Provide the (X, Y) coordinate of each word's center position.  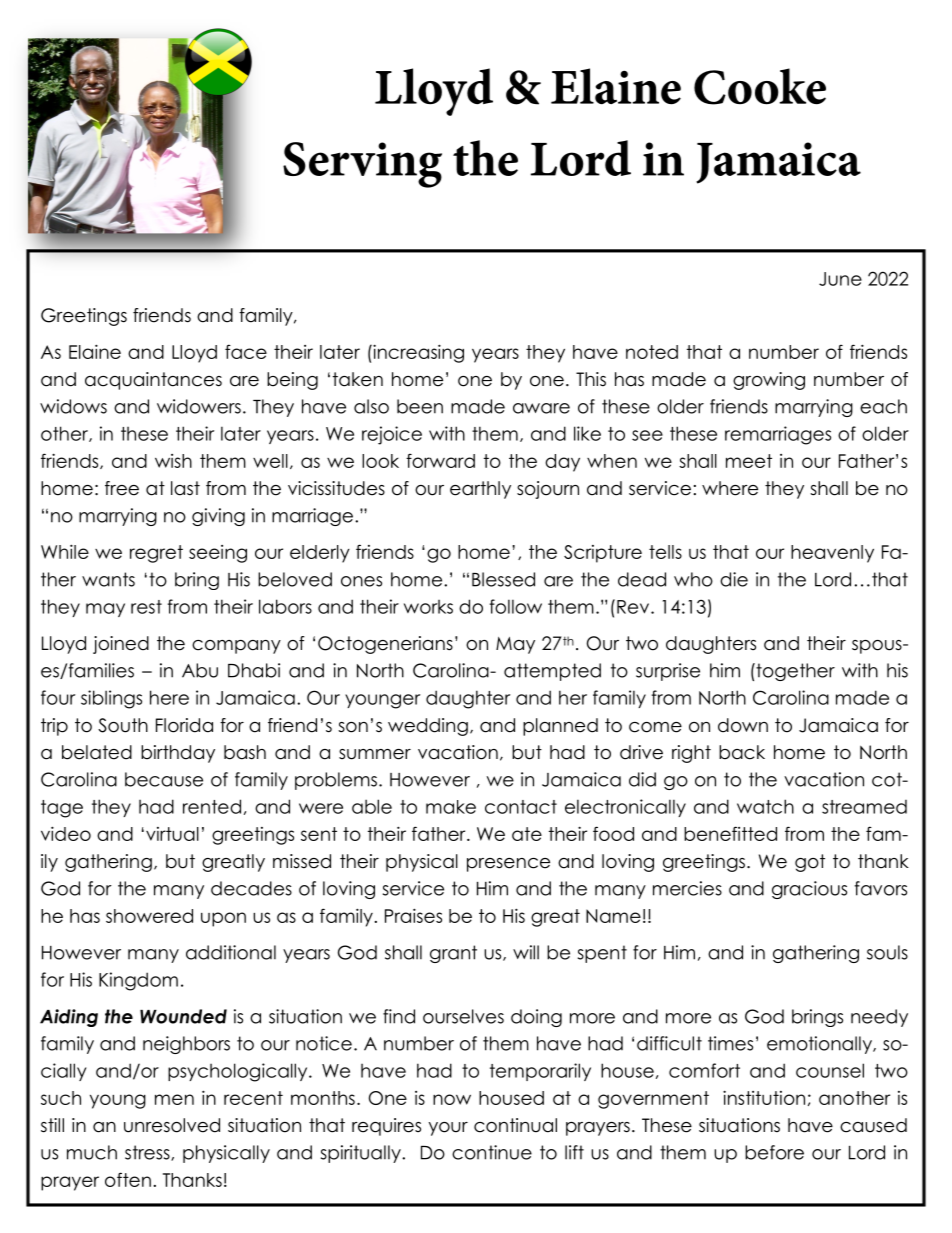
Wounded (183, 1016)
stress (148, 1153)
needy (879, 1018)
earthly (480, 490)
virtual (172, 834)
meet (749, 461)
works (428, 607)
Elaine (95, 351)
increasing (417, 353)
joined (121, 645)
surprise (668, 672)
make (451, 807)
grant (453, 954)
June (840, 279)
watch (765, 806)
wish (173, 461)
